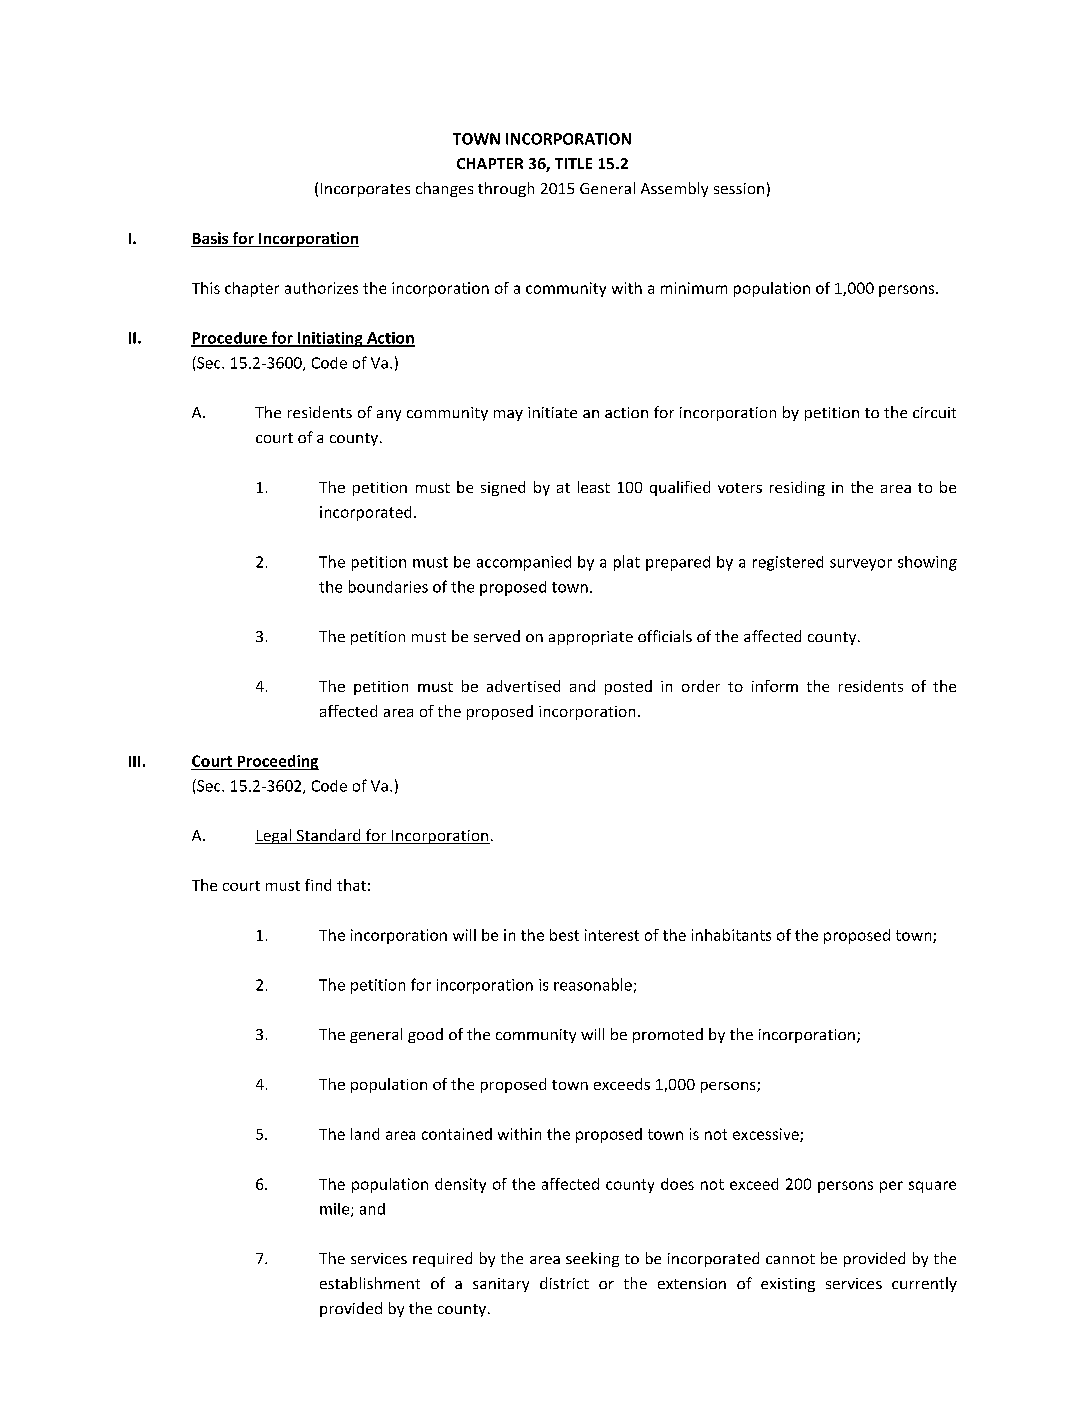 This screenshot has height=1404, width=1085. What do you see at coordinates (277, 762) in the screenshot?
I see `Proceeding` at bounding box center [277, 762].
